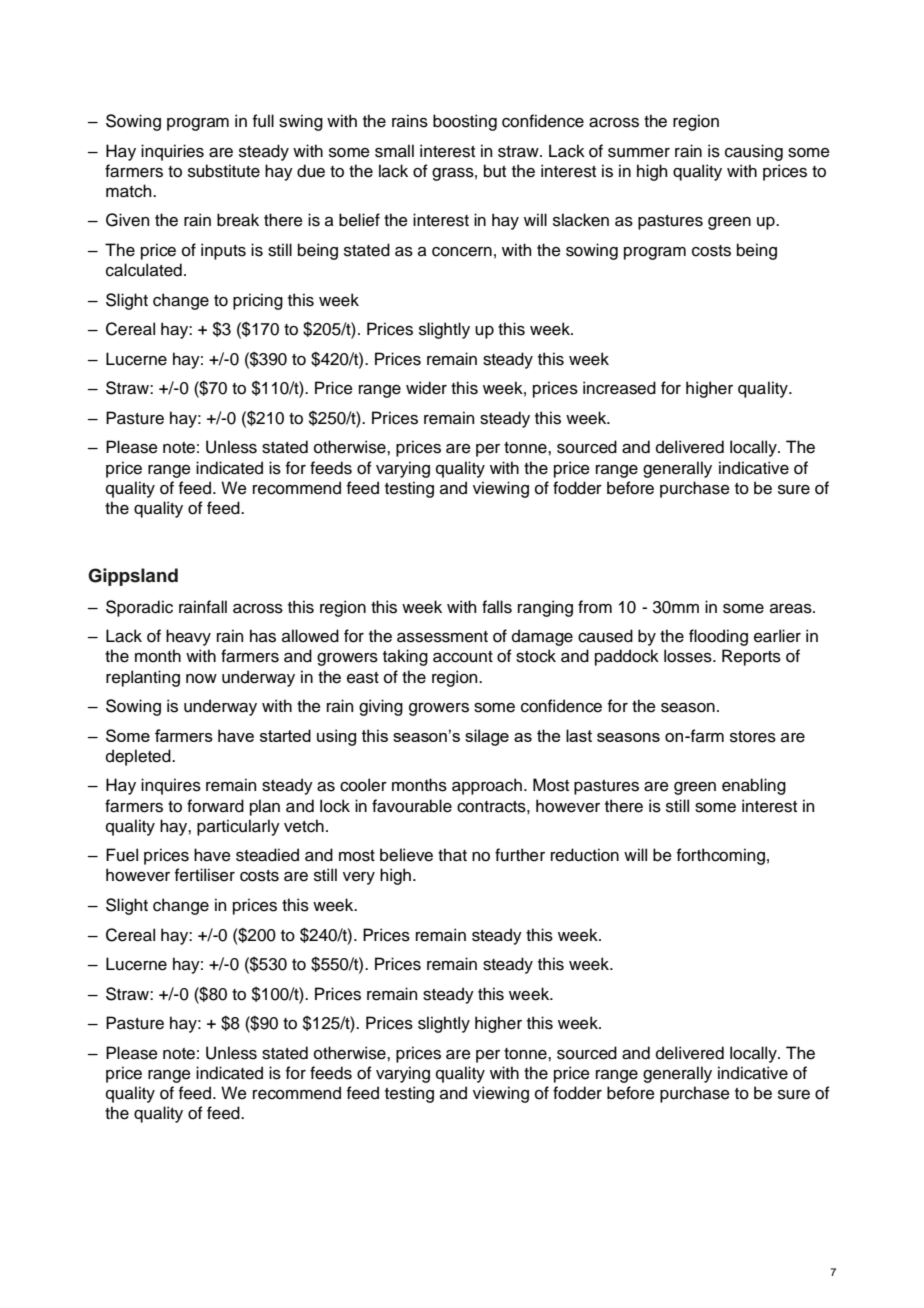 Image resolution: width=924 pixels, height=1308 pixels. What do you see at coordinates (465, 122) in the screenshot?
I see `boosting` at bounding box center [465, 122].
